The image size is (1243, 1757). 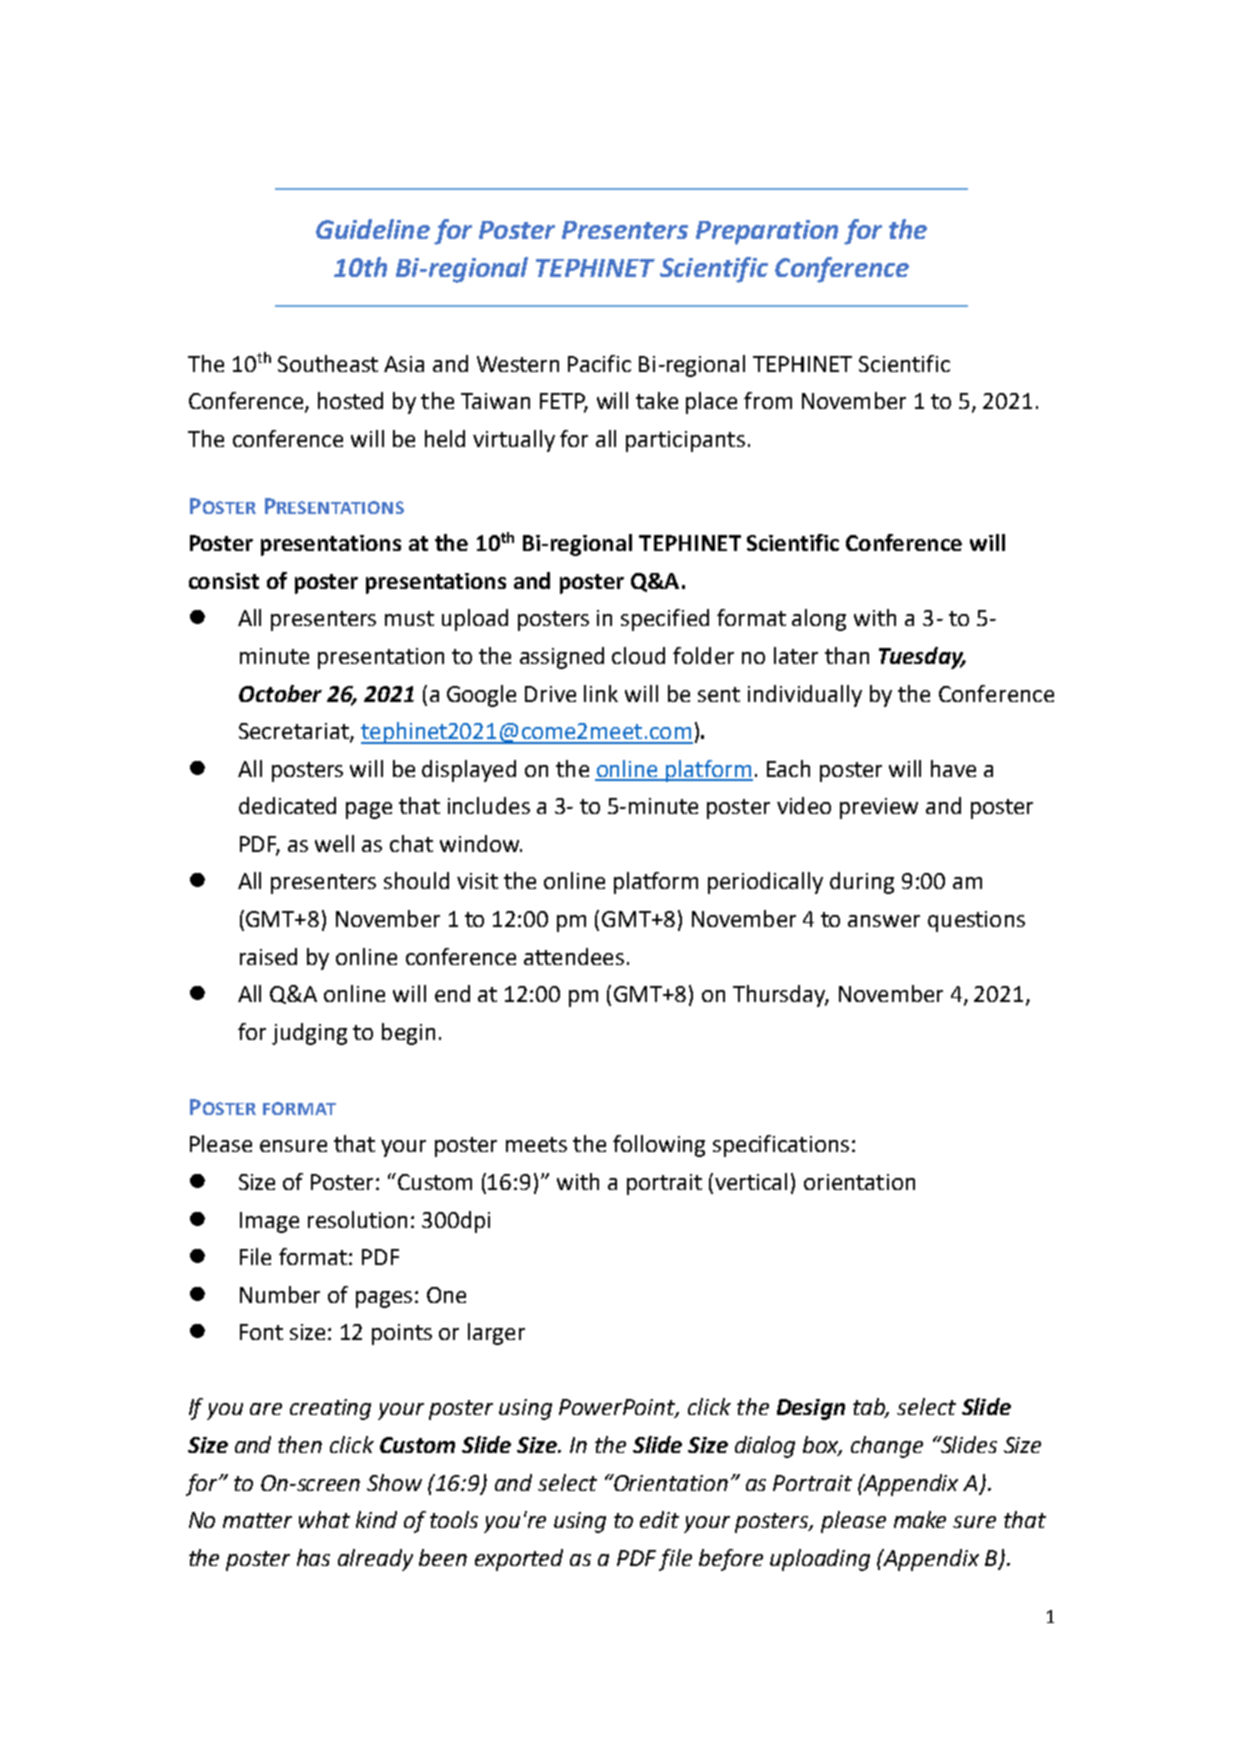 What do you see at coordinates (767, 232) in the image?
I see `Preparation` at bounding box center [767, 232].
